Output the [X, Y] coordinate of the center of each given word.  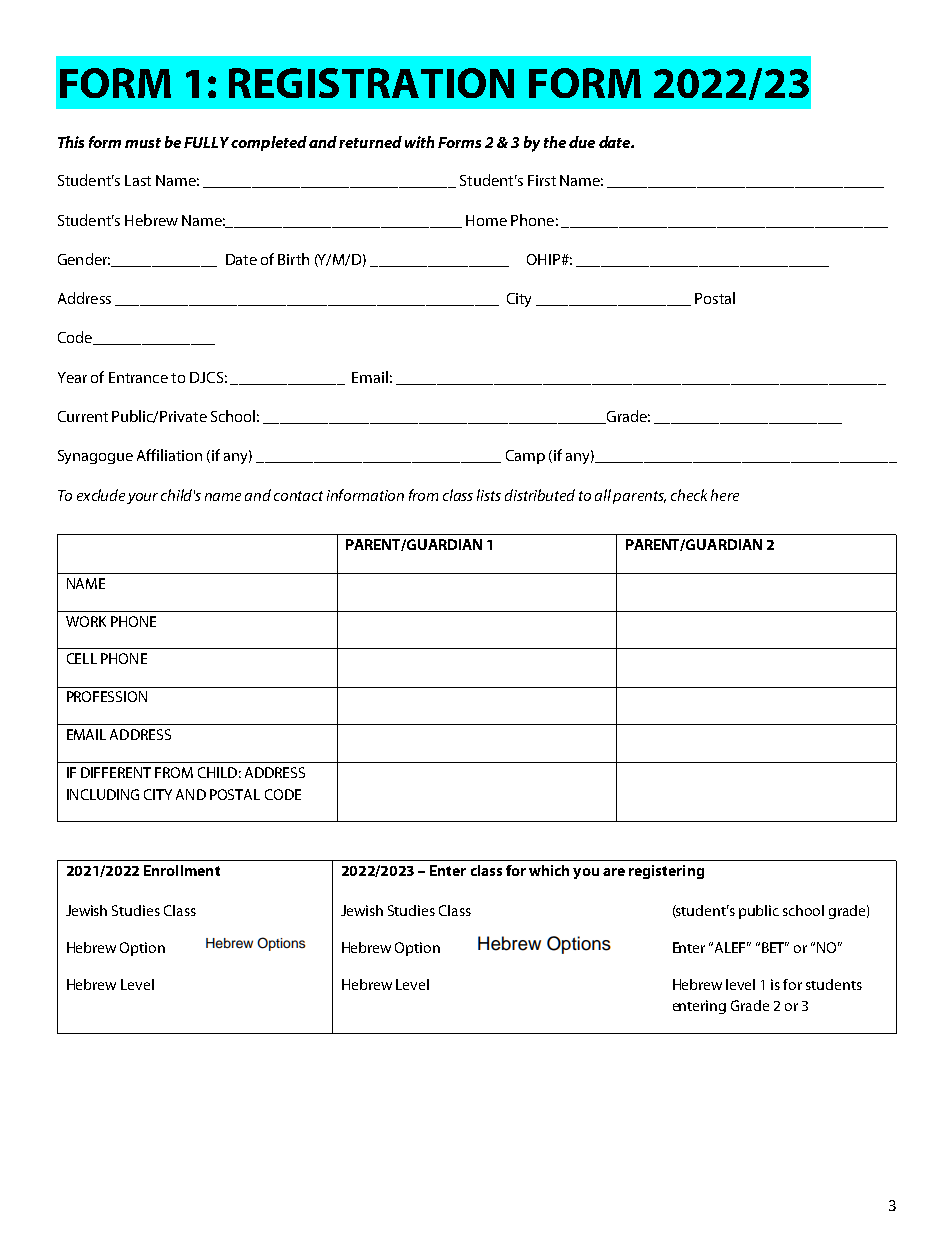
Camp [525, 457]
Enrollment [182, 870]
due [582, 142]
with [419, 142]
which [549, 870]
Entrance [138, 377]
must [143, 143]
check [689, 495]
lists [489, 495]
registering [666, 872]
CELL [82, 658]
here [725, 495]
